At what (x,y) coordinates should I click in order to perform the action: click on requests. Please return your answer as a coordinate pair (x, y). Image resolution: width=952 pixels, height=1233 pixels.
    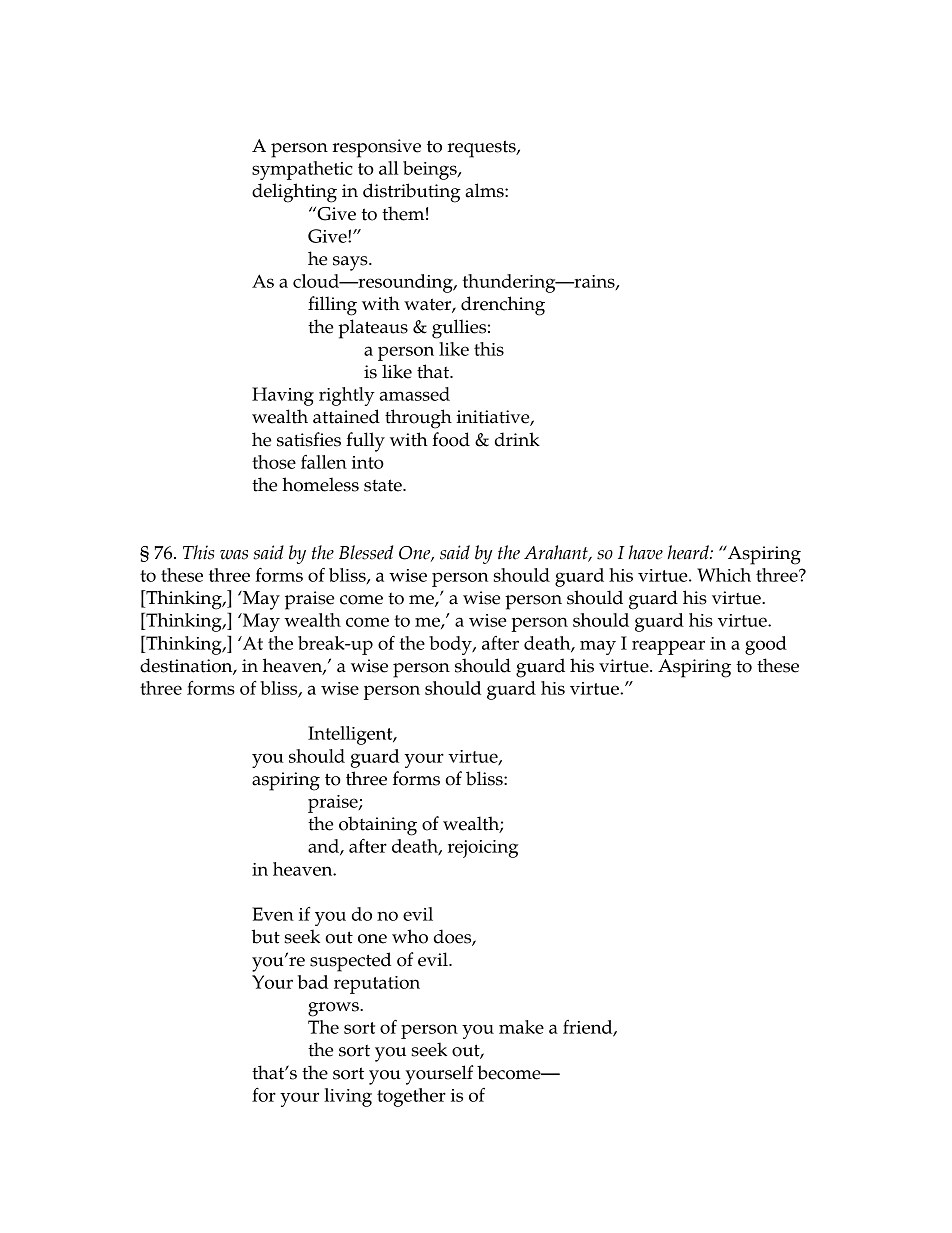
    Looking at the image, I should click on (483, 149).
